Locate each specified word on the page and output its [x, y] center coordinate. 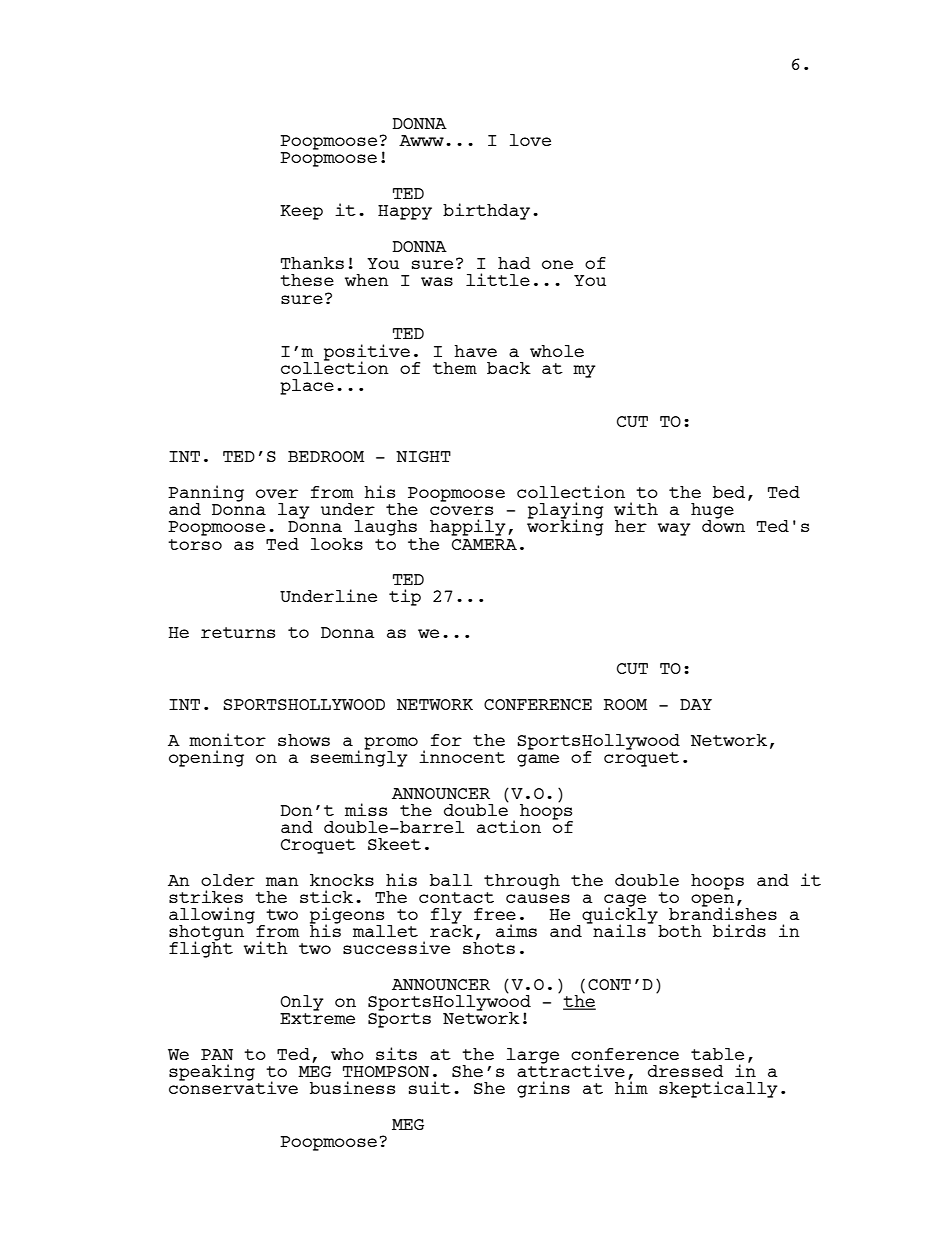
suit [430, 1087]
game [538, 760]
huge [712, 512]
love [530, 140]
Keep [301, 212]
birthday [486, 211]
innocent [462, 756]
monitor [227, 739]
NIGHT [423, 456]
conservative [233, 1086]
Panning [206, 494]
